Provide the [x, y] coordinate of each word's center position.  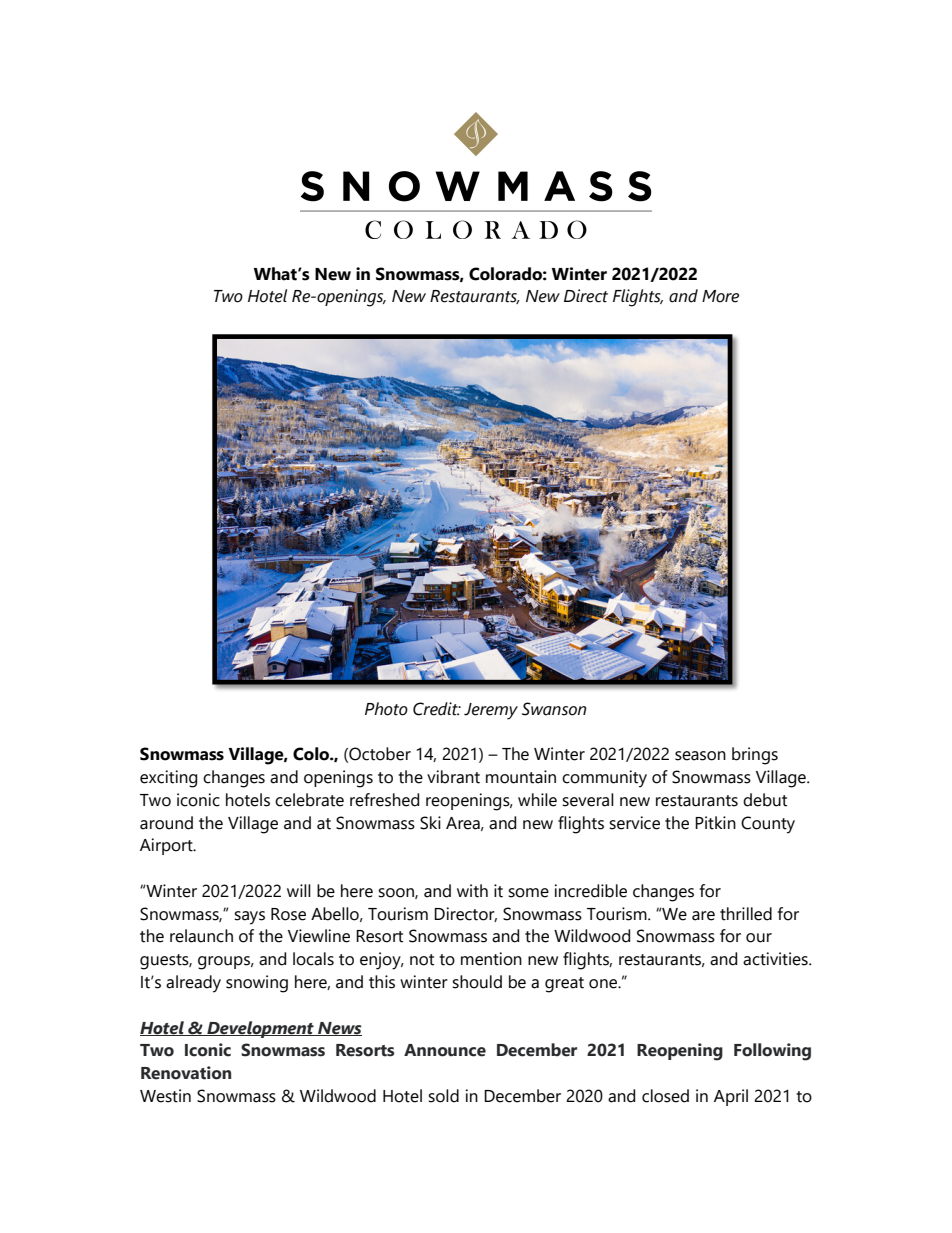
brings [755, 756]
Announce [445, 1050]
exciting [168, 779]
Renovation [186, 1073]
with [472, 891]
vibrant [453, 777]
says [249, 918]
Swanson [554, 709]
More [720, 296]
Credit [436, 709]
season [700, 756]
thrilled [746, 914]
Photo [386, 709]
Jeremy [491, 711]
